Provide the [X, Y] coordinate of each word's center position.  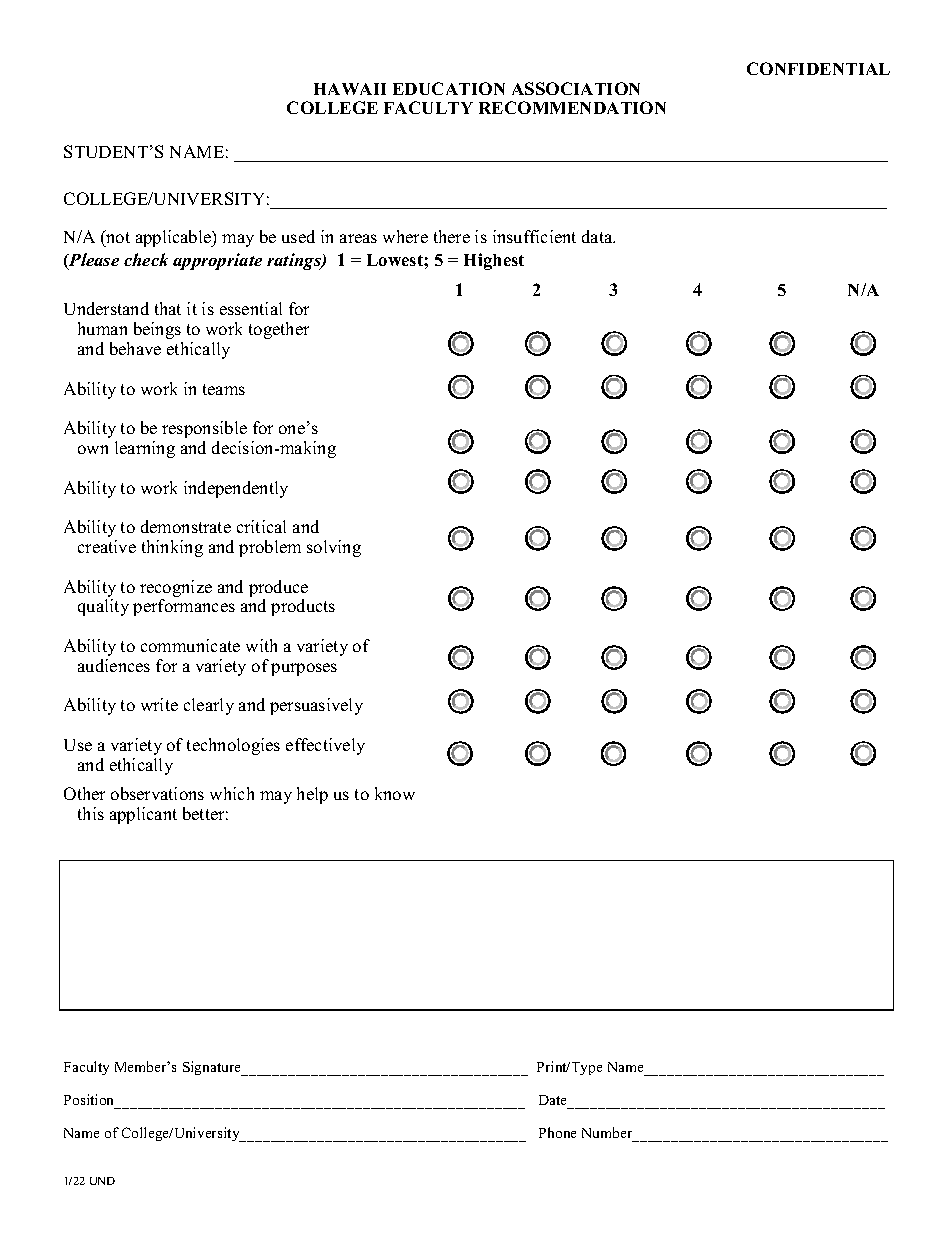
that [168, 308]
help [312, 795]
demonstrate [186, 526]
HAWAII [350, 89]
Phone [557, 1132]
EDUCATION [449, 88]
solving [334, 548]
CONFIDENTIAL [818, 68]
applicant [143, 815]
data [598, 236]
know [395, 793]
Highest [494, 261]
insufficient [534, 236]
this [91, 813]
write [159, 704]
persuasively [316, 706]
